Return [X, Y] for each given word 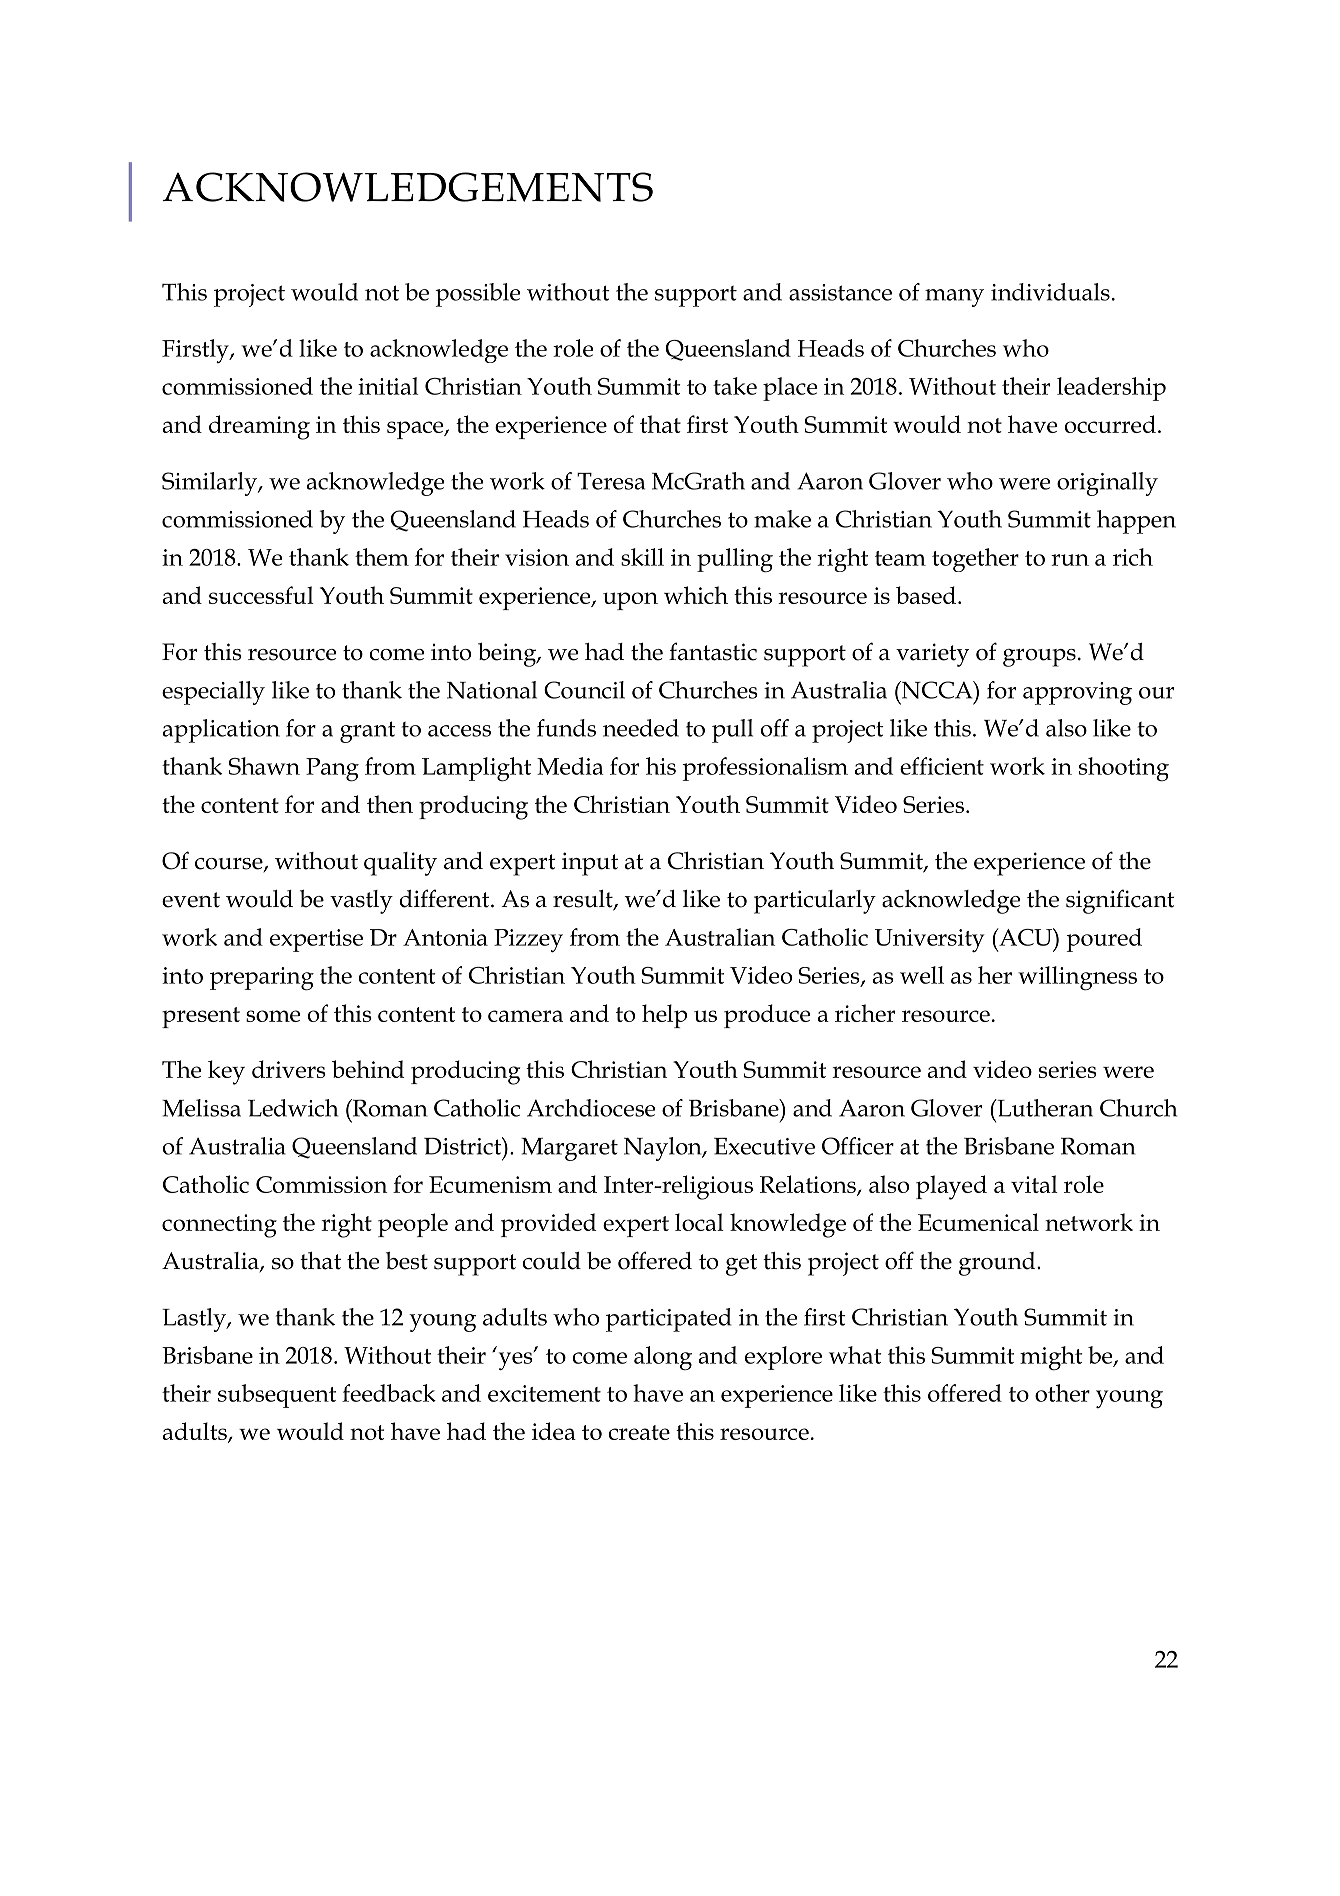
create [639, 1432]
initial [388, 386]
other [1062, 1393]
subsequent [277, 1396]
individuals [1050, 292]
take [735, 386]
